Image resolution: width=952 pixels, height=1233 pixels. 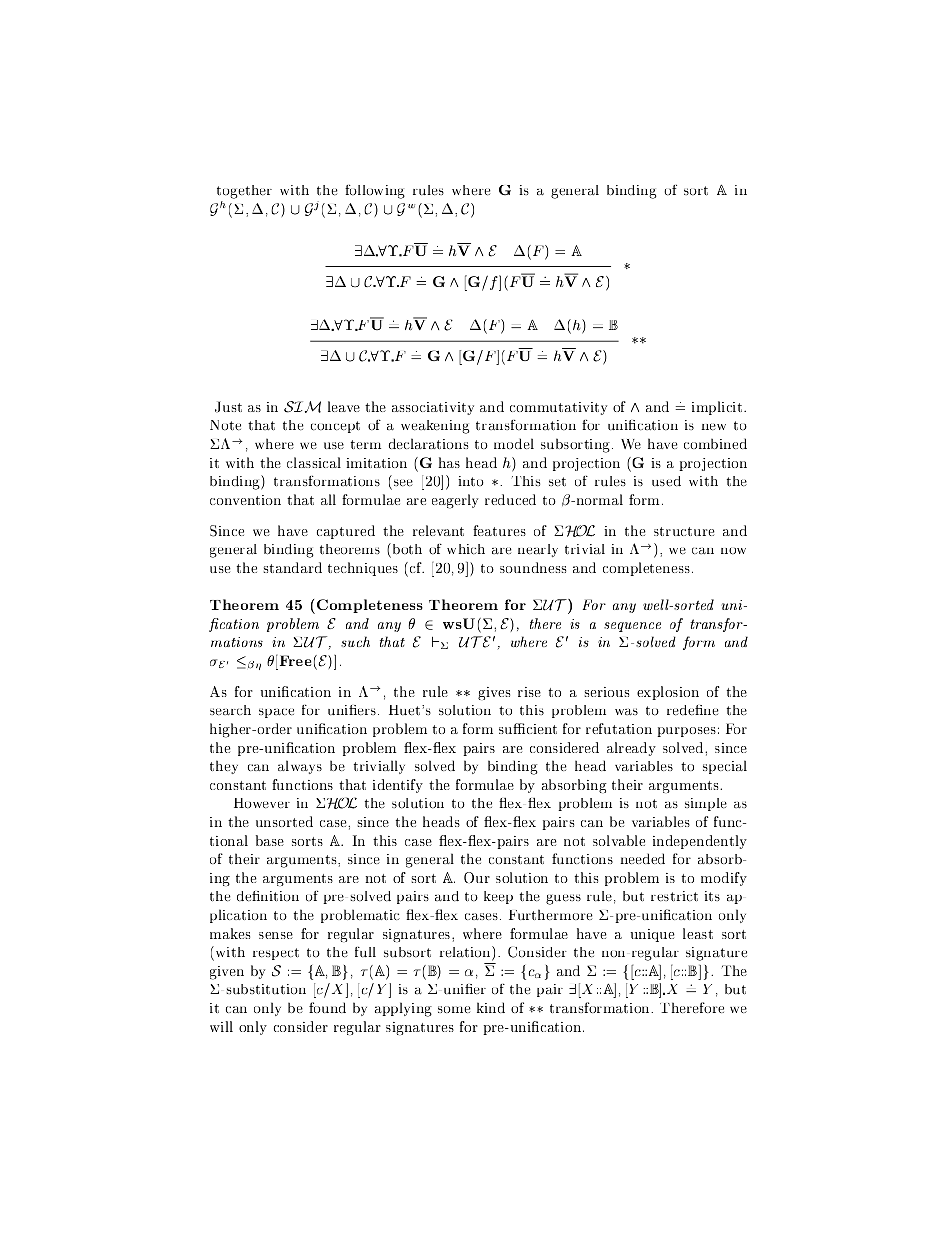 I want to click on kind, so click(x=491, y=1007).
